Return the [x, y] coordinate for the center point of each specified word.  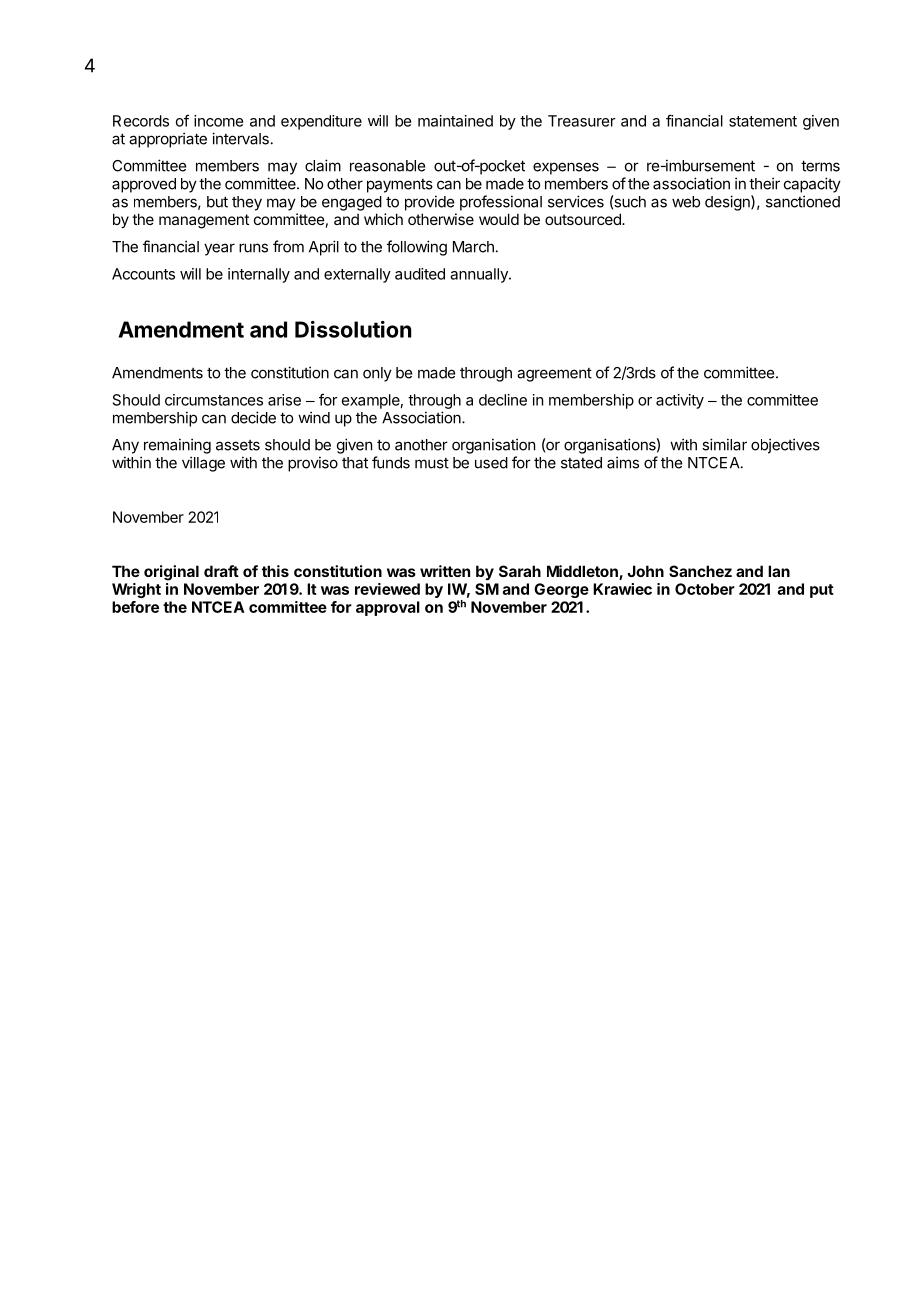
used [491, 463]
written [445, 571]
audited [420, 274]
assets [238, 445]
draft [221, 571]
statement [763, 121]
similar [724, 444]
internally [259, 275]
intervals [240, 138]
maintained [455, 121]
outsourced [584, 219]
